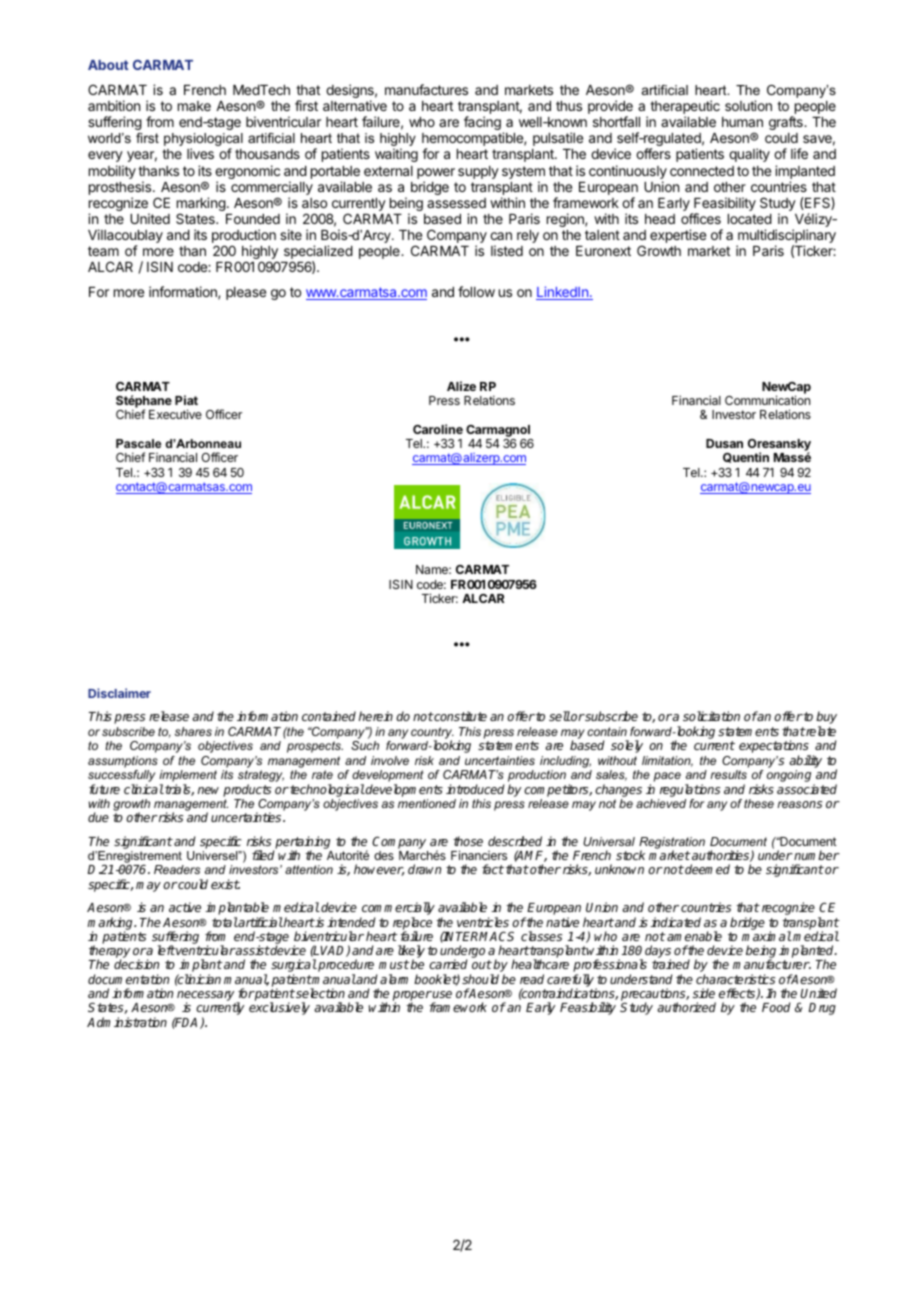 This document has width=924, height=1308. I want to click on should, so click(480, 979).
